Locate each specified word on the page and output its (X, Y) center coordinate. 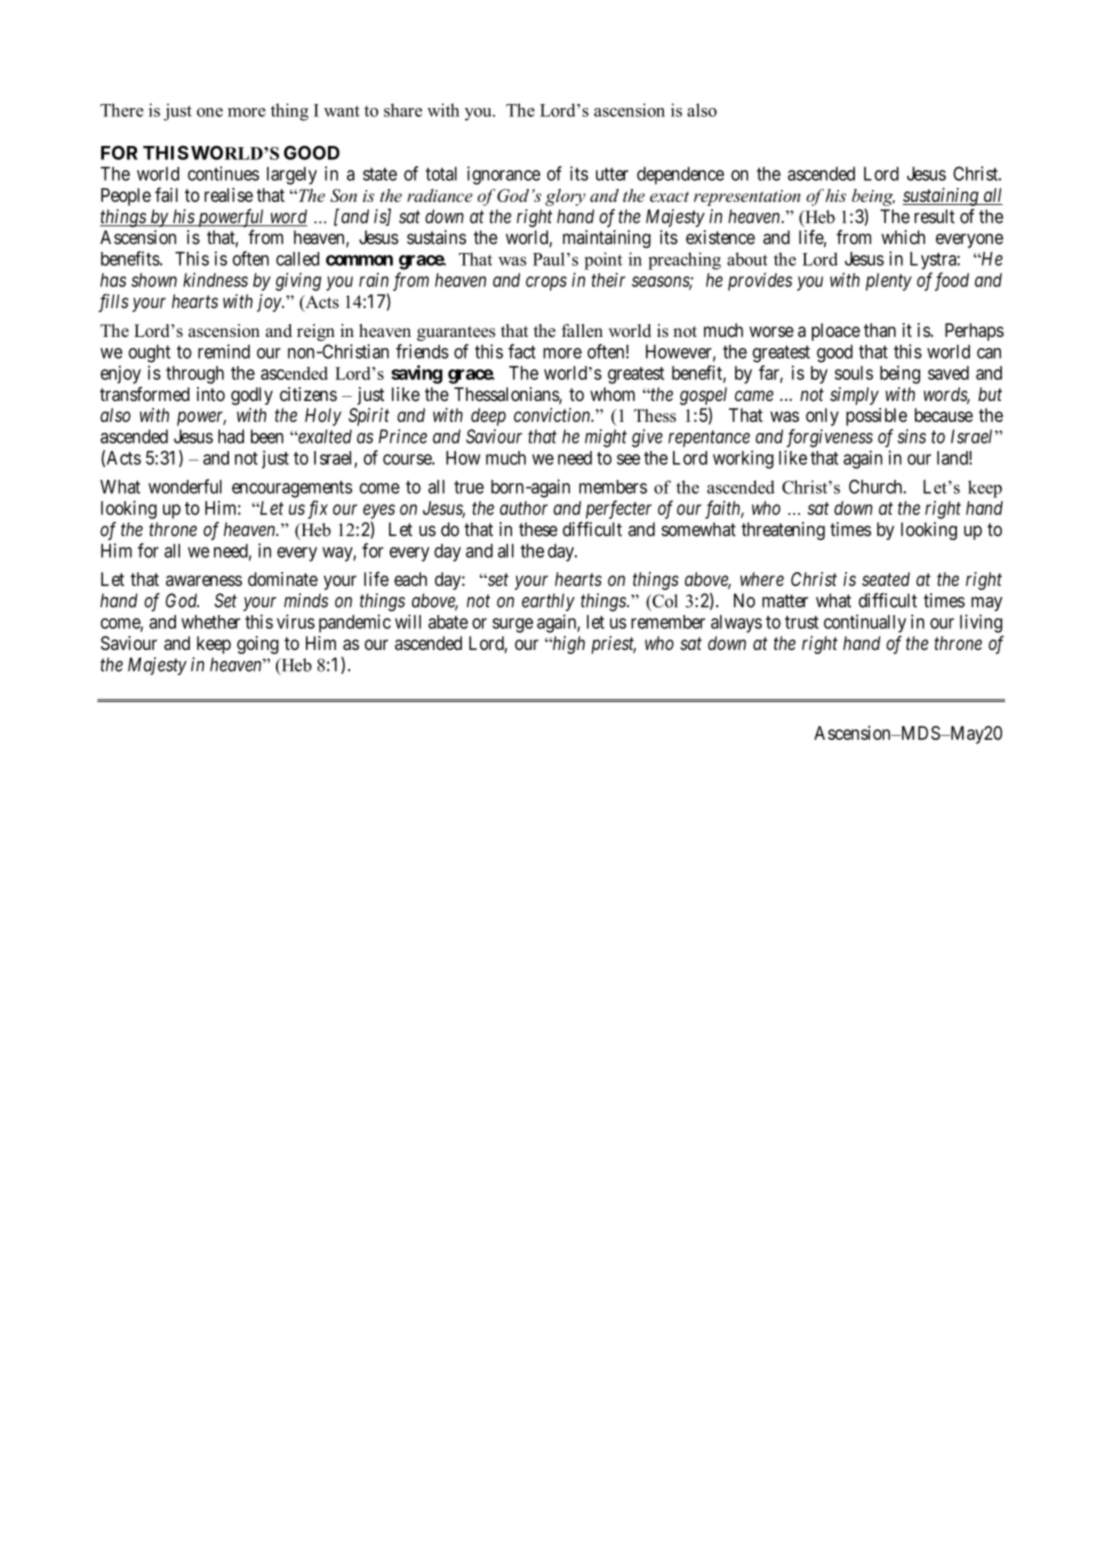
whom (612, 394)
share (403, 110)
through (195, 375)
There (122, 110)
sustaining (942, 197)
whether (210, 622)
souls (854, 373)
